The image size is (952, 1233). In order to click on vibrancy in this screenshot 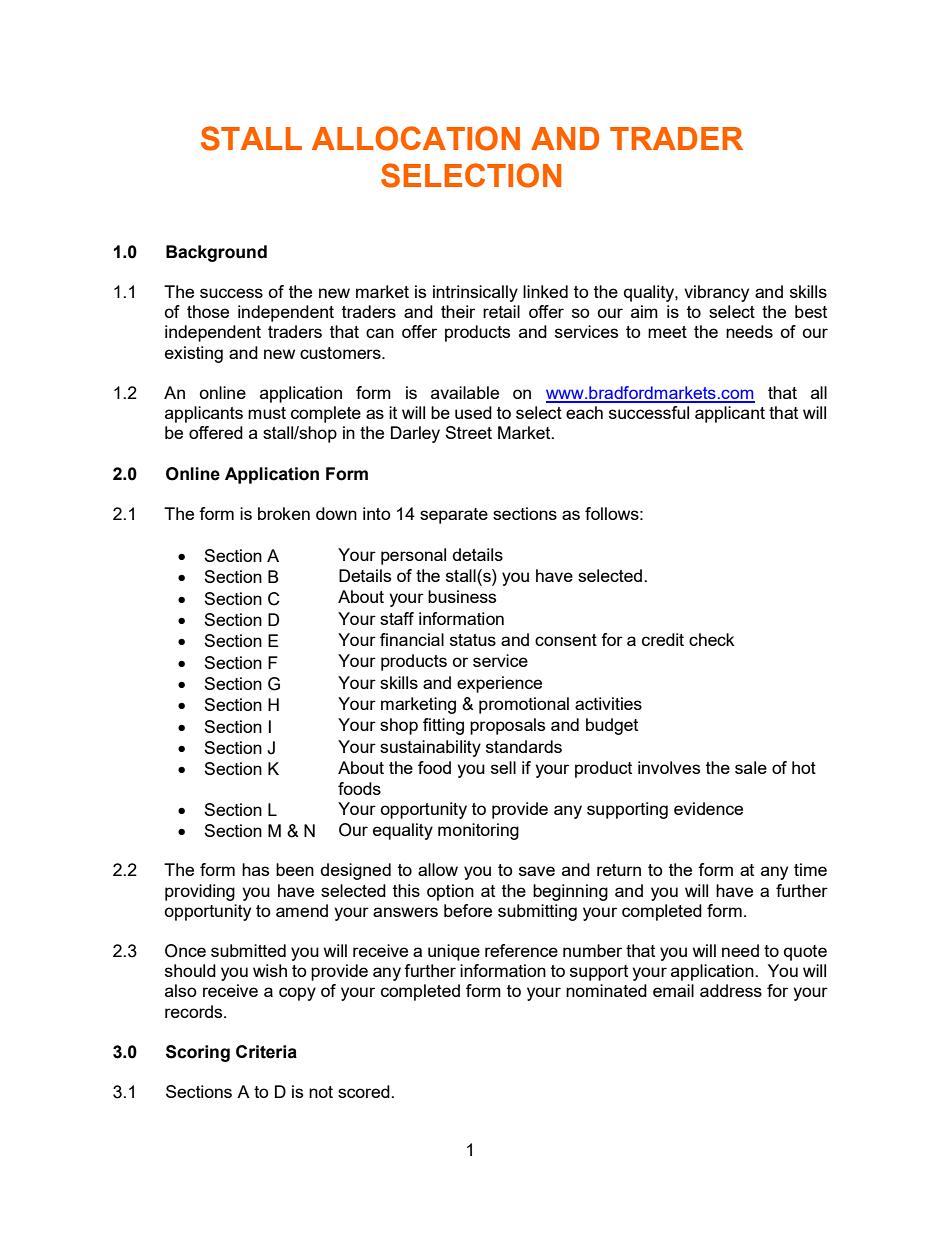, I will do `click(716, 293)`.
